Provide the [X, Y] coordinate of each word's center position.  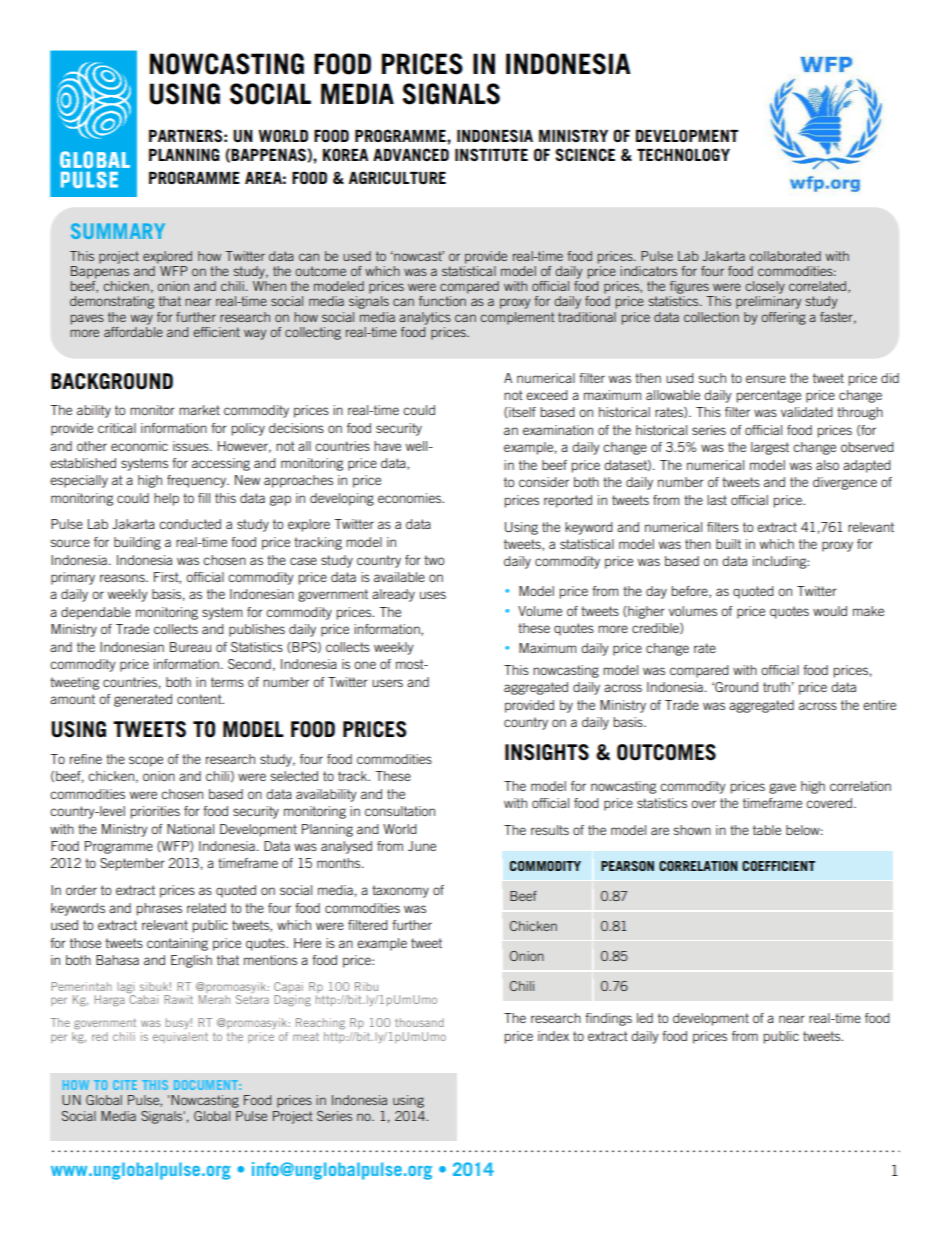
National [190, 829]
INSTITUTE [491, 154]
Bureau [190, 647]
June [422, 846]
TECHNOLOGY [683, 154]
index [553, 1036]
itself [521, 412]
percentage [769, 396]
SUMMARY [118, 231]
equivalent [180, 1037]
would [830, 611]
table [767, 830]
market [199, 410]
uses [433, 595]
